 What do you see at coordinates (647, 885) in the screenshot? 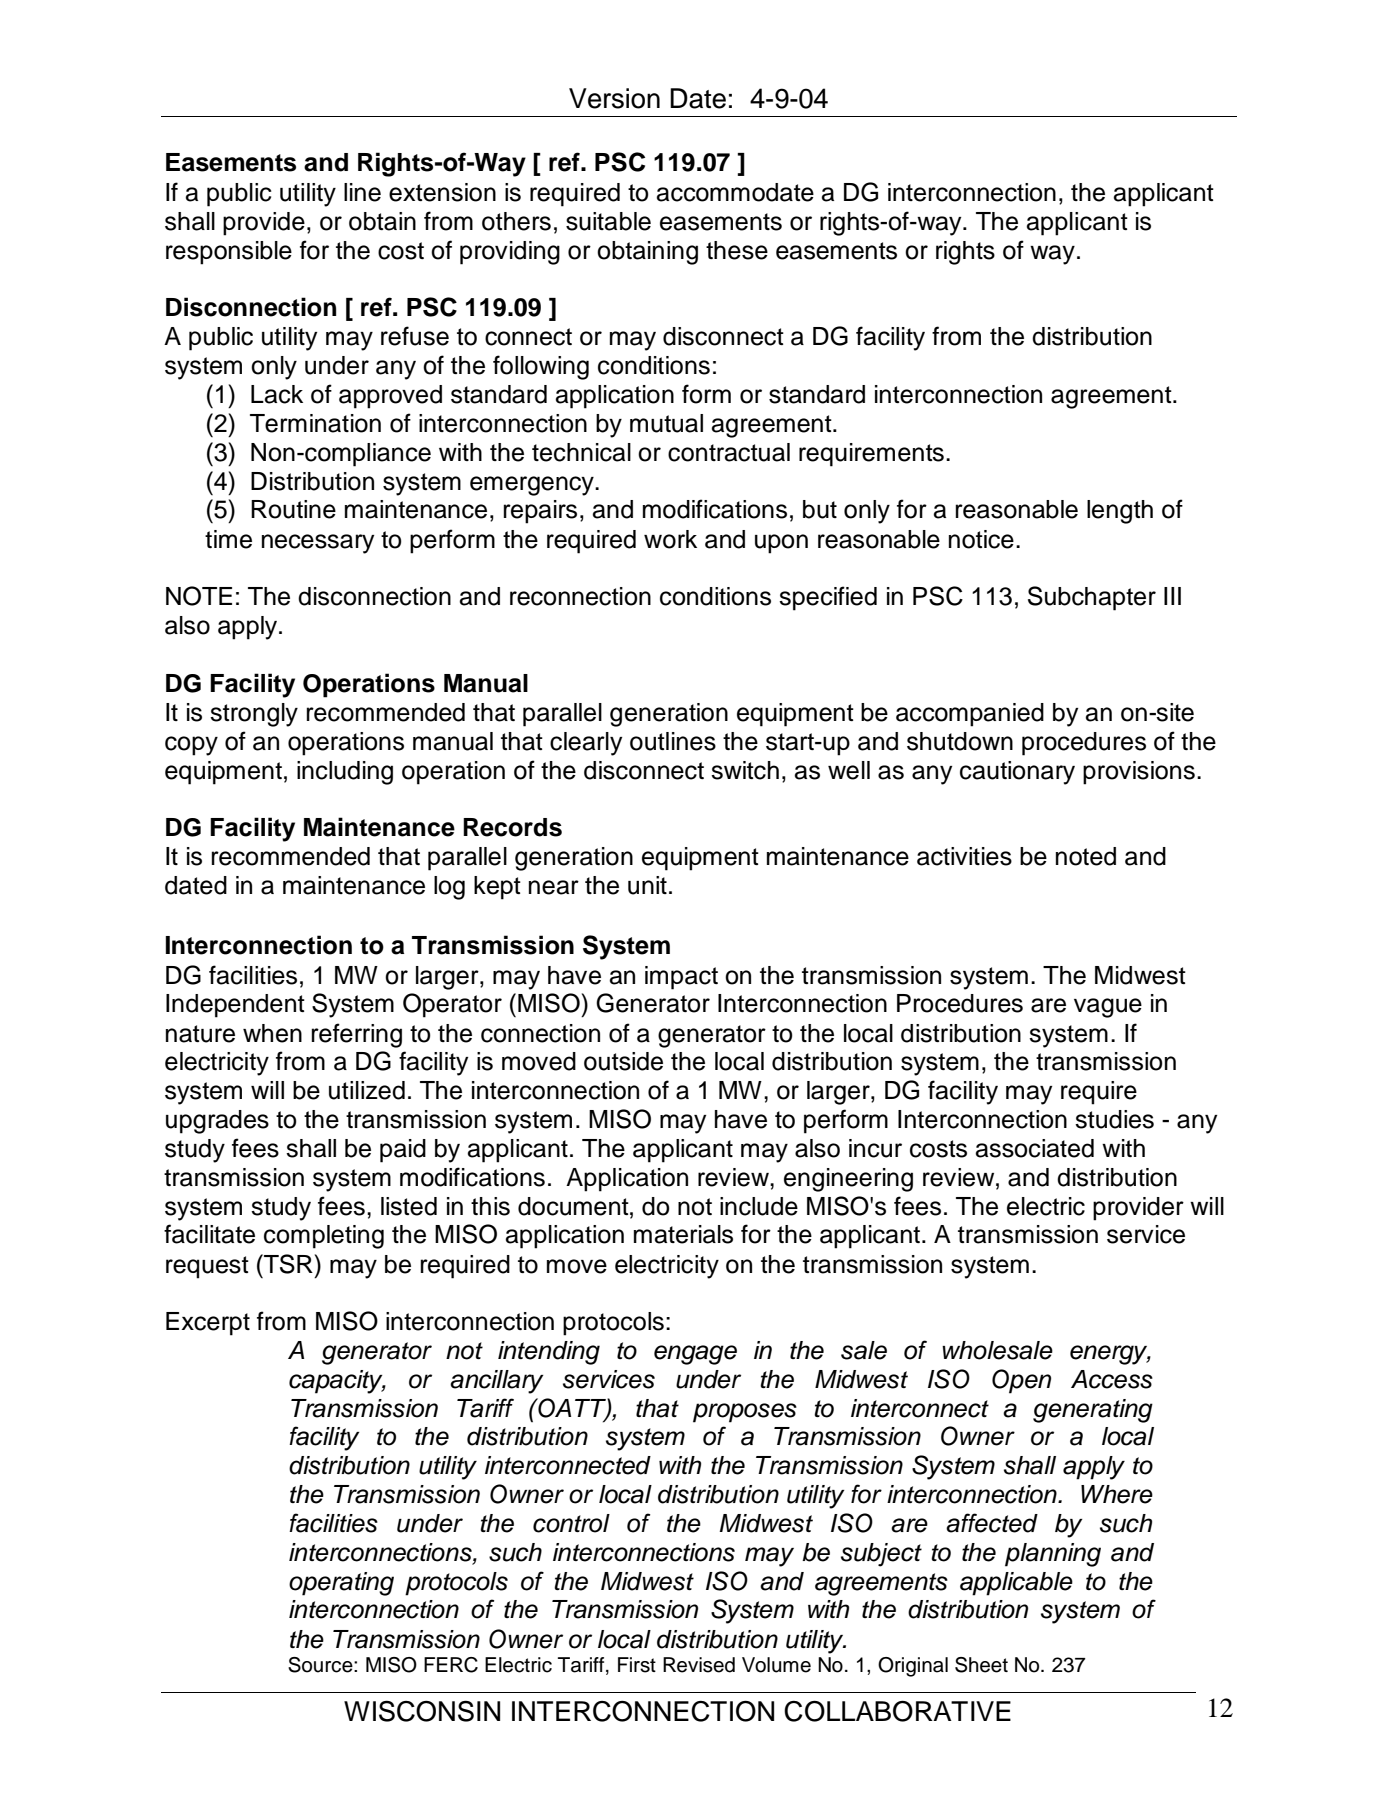
I see `unit` at bounding box center [647, 885].
